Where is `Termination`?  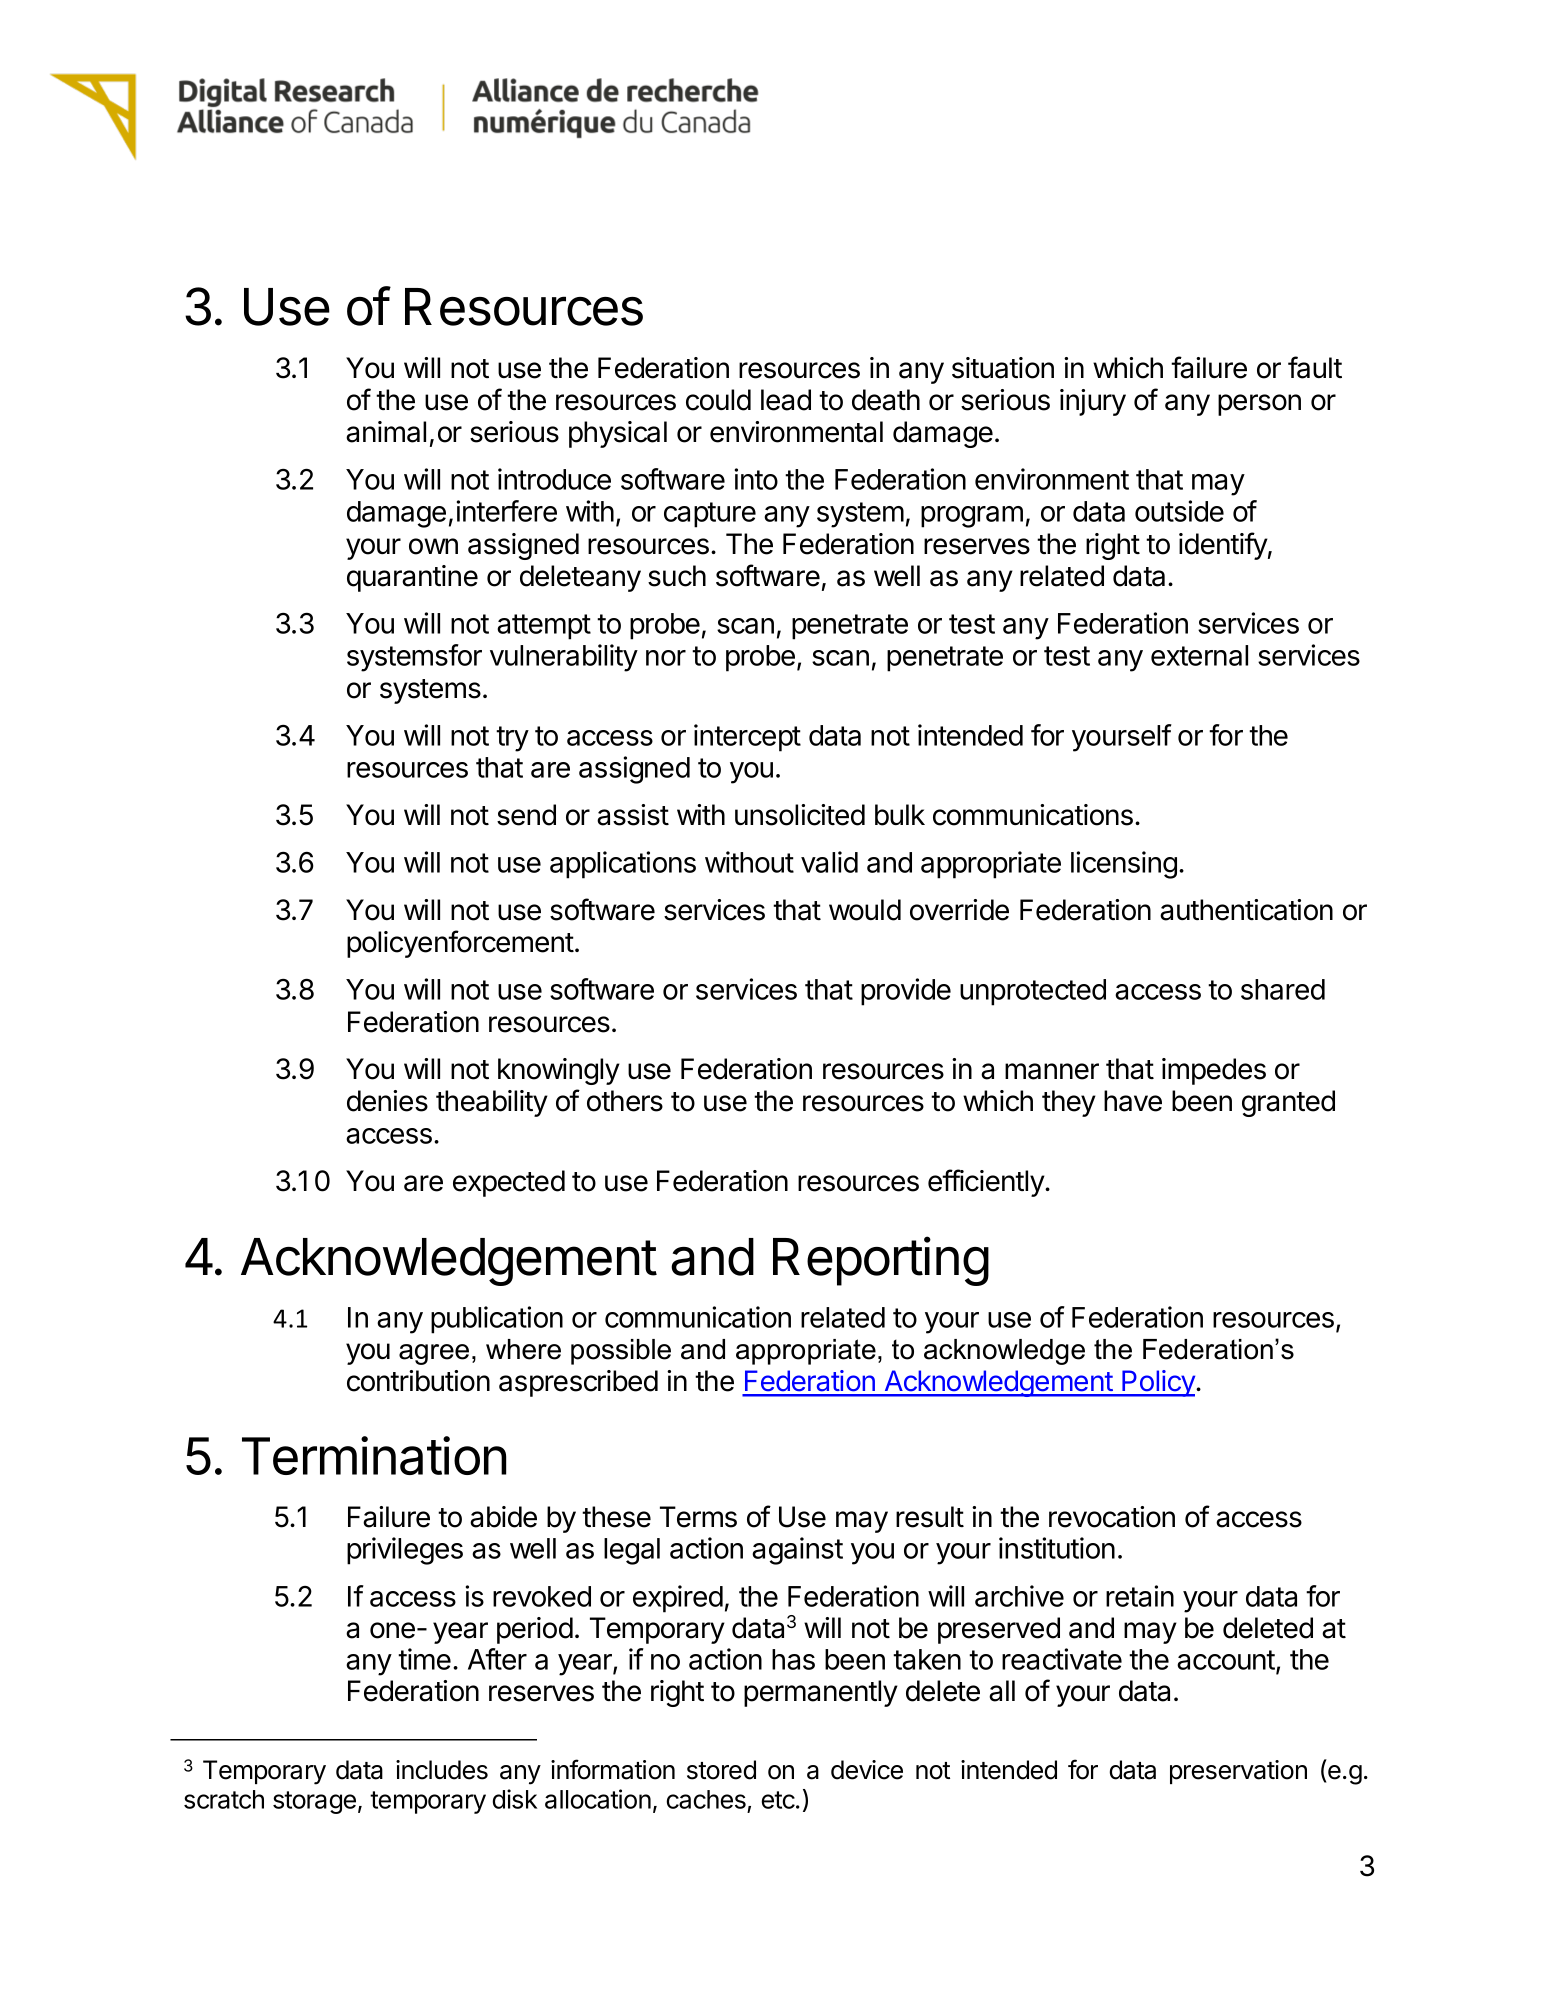
Termination is located at coordinates (374, 1455).
